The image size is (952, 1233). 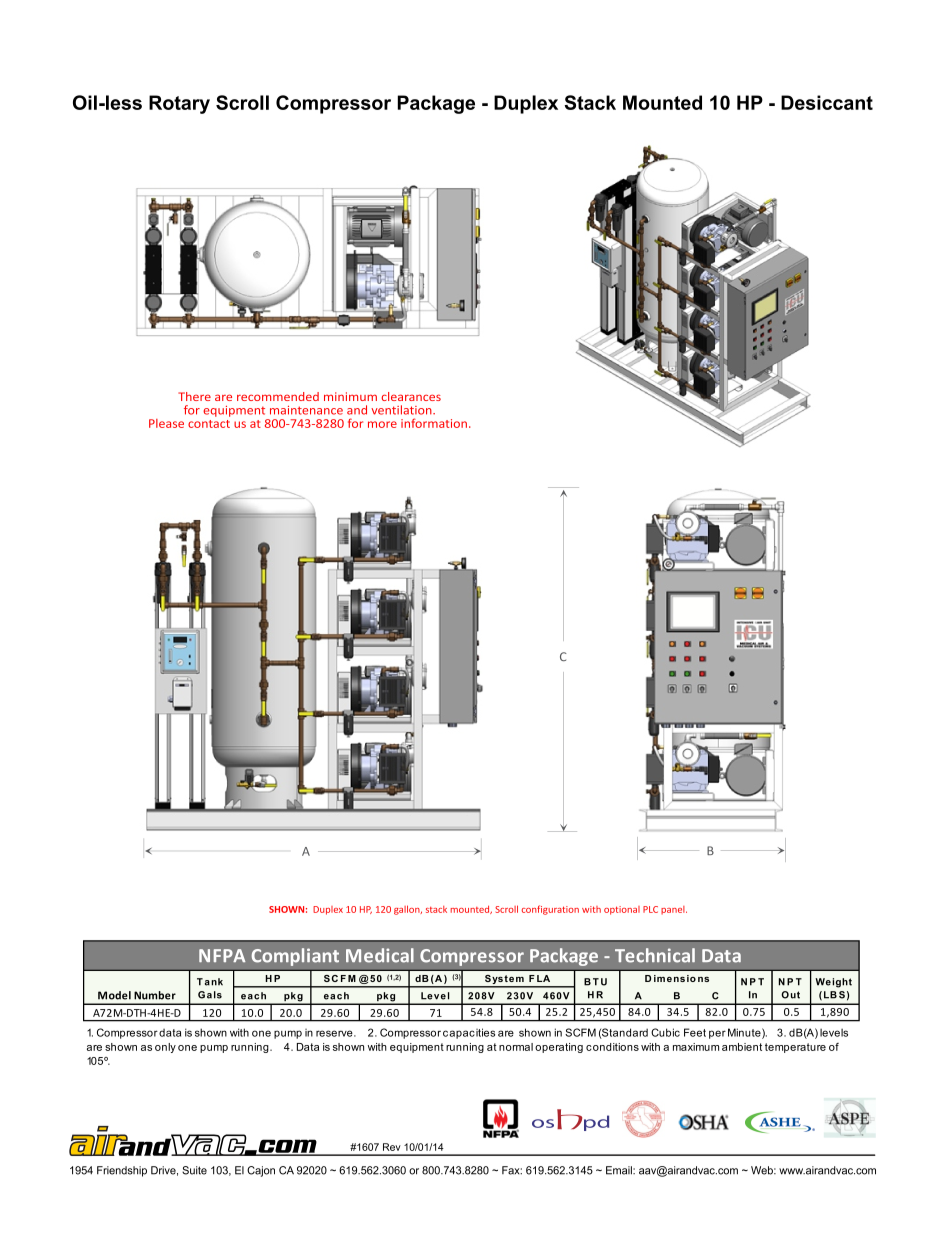 I want to click on Desiccant, so click(x=827, y=102).
